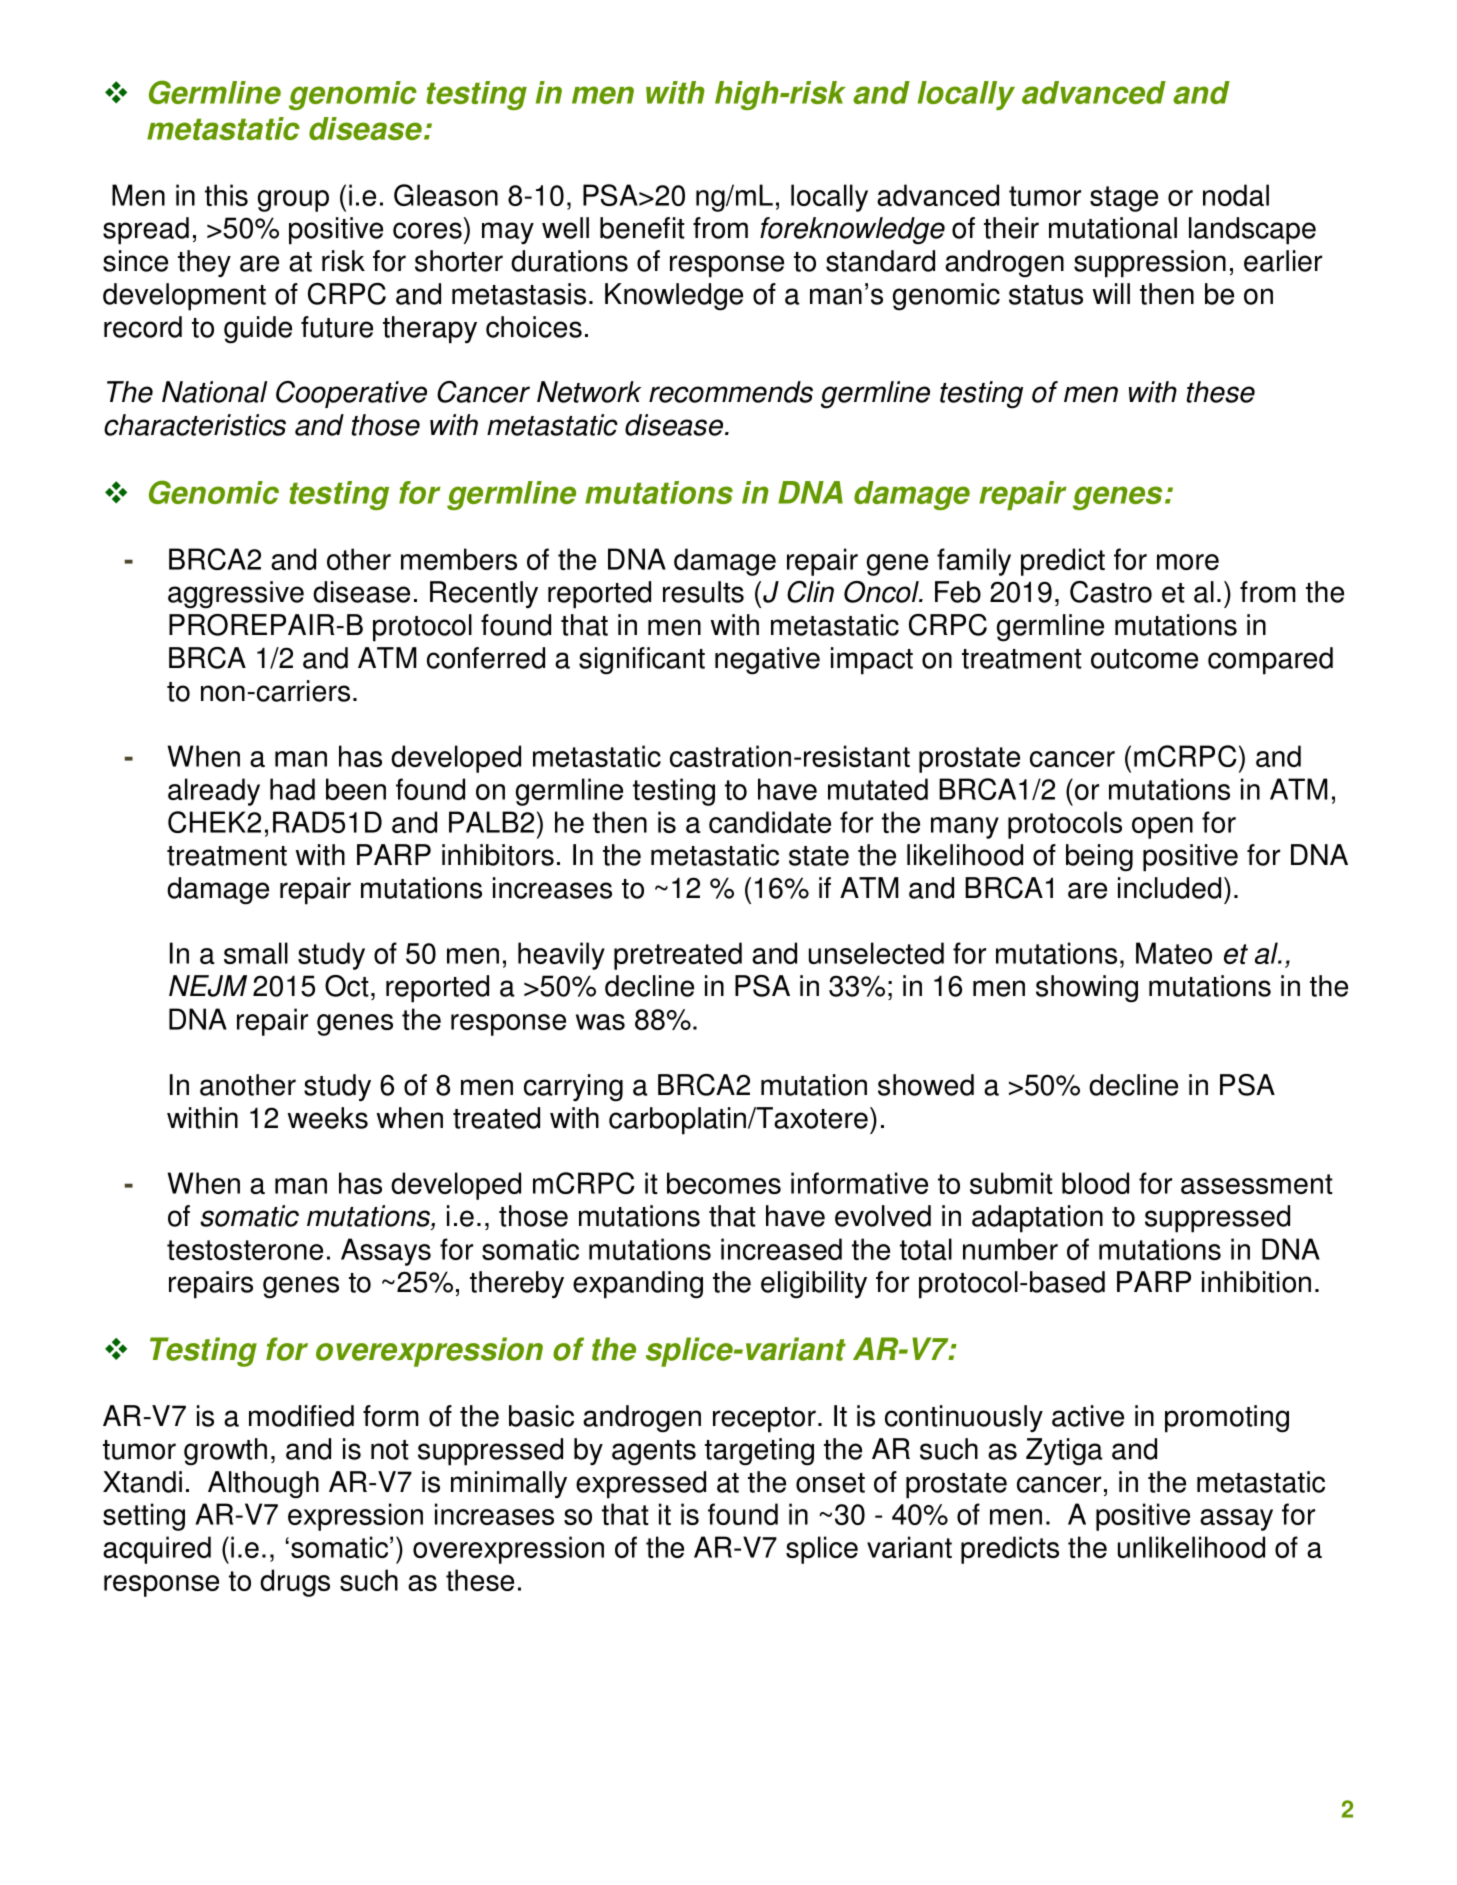 The image size is (1457, 1885). I want to click on outcome, so click(1144, 659).
